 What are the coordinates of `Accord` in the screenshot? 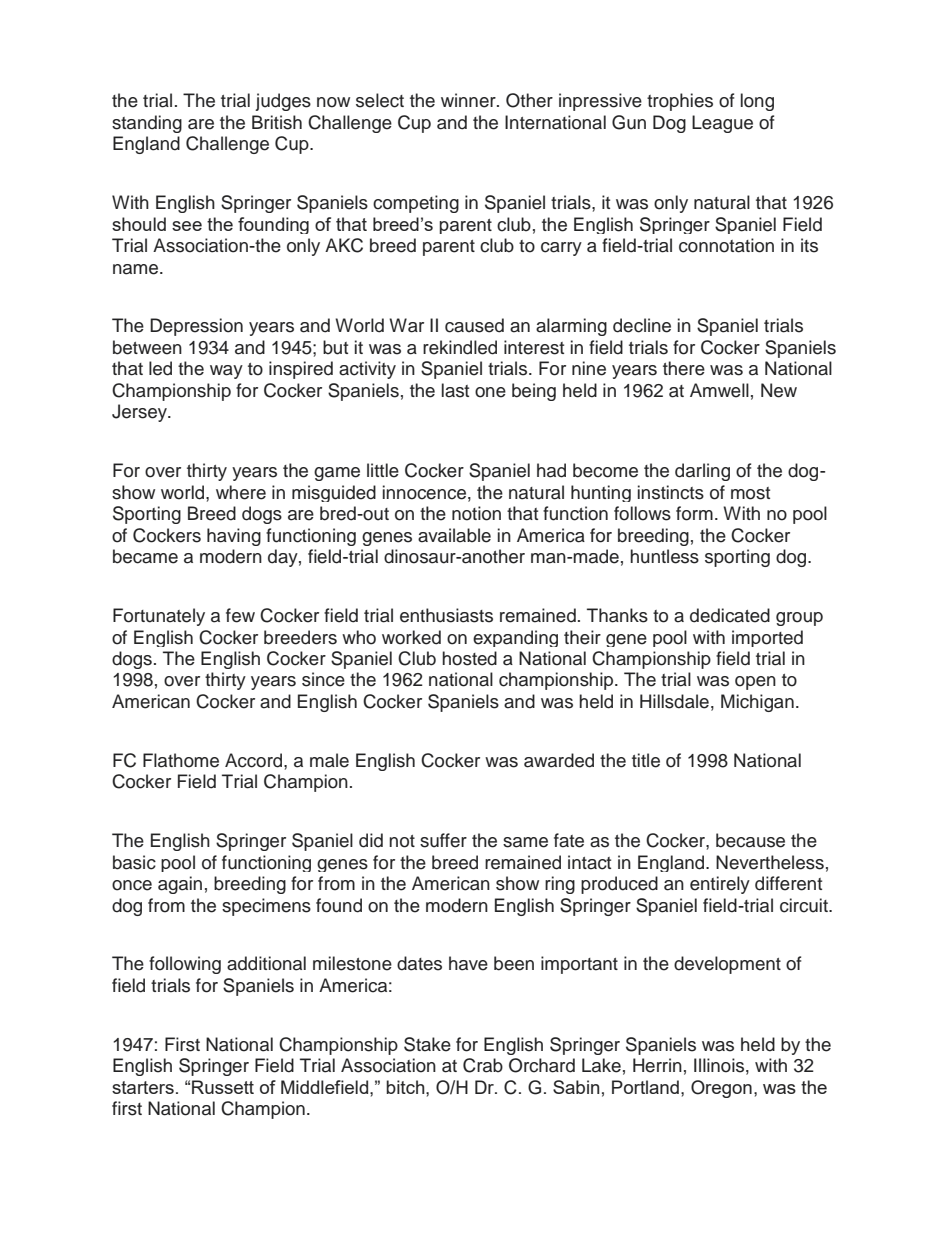 It's located at (255, 760).
